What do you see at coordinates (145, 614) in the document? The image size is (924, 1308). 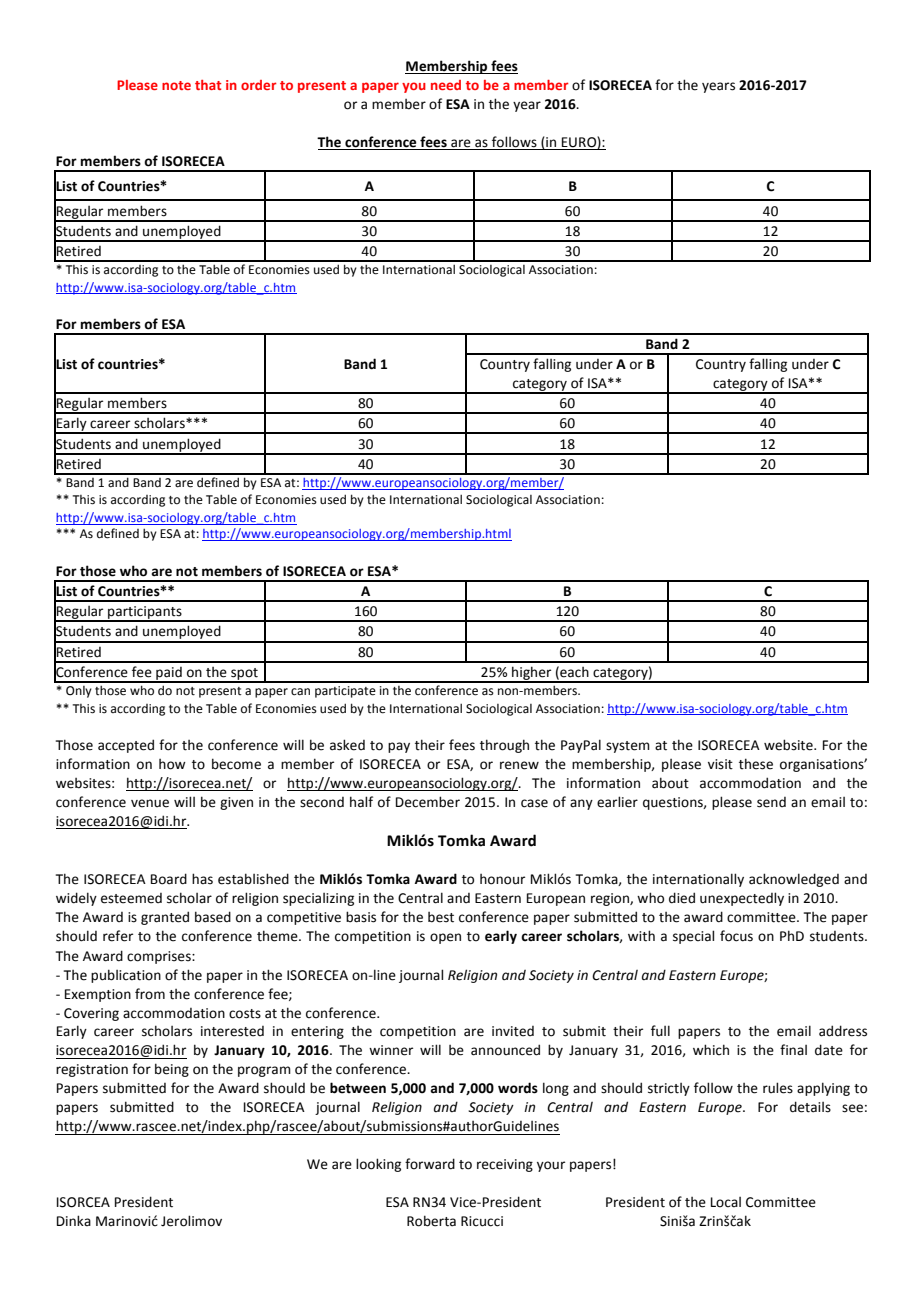 I see `participants` at bounding box center [145, 614].
